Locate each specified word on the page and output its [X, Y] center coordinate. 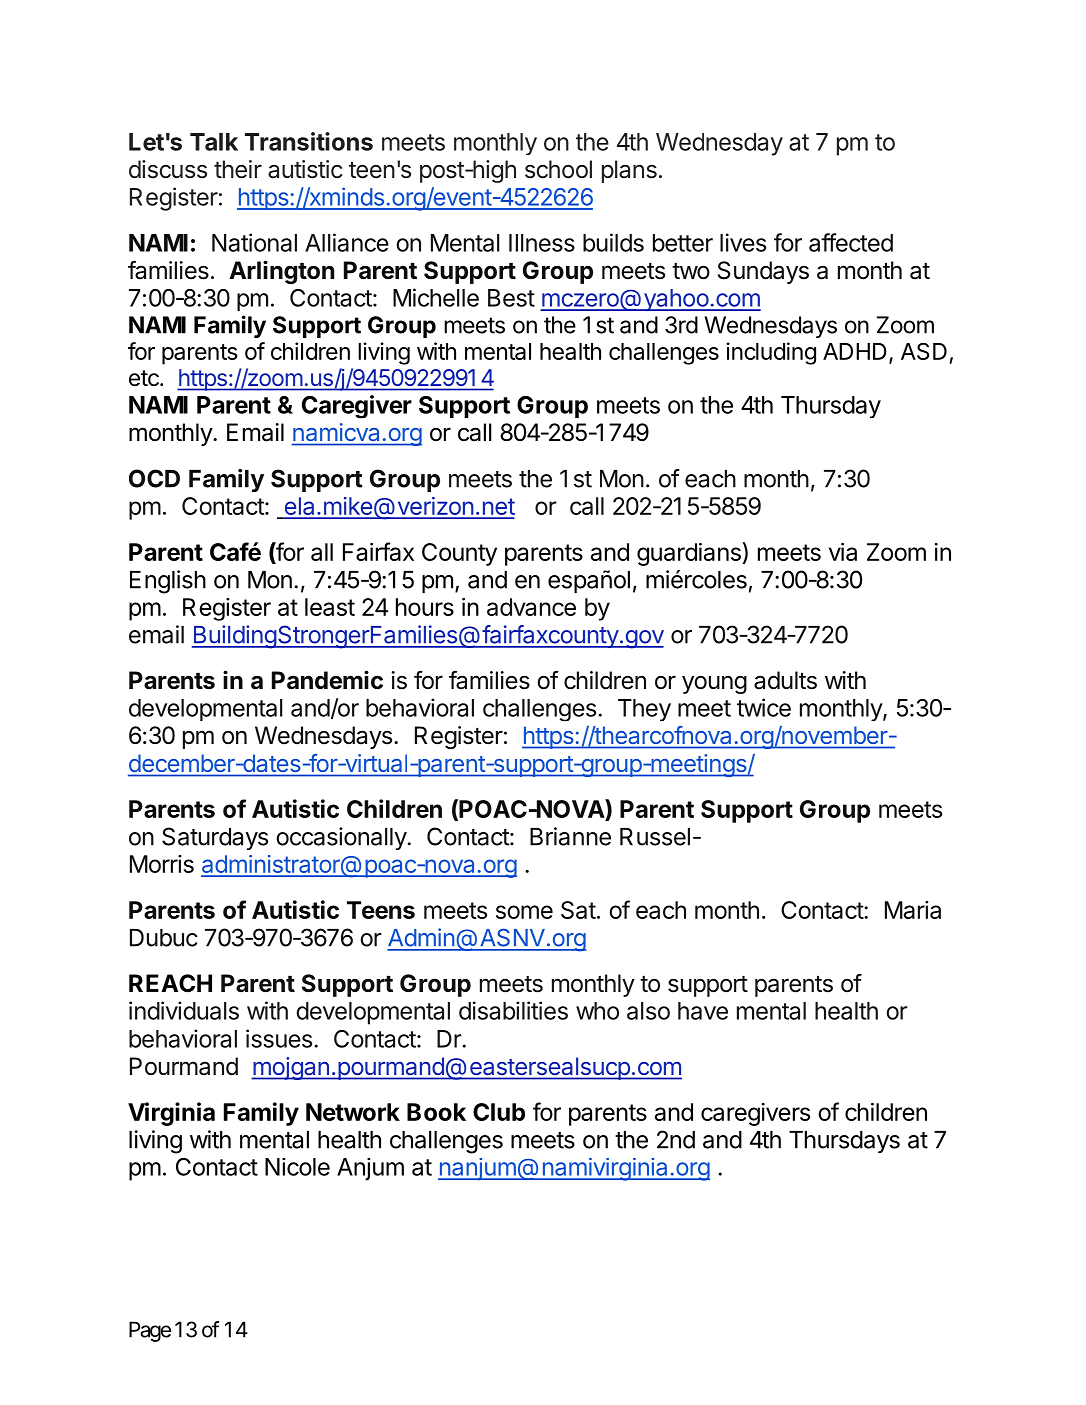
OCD [154, 478]
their [238, 169]
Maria [913, 910]
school [558, 169]
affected [851, 242]
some [524, 912]
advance [531, 607]
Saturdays [215, 838]
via [843, 552]
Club [499, 1112]
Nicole [297, 1167]
